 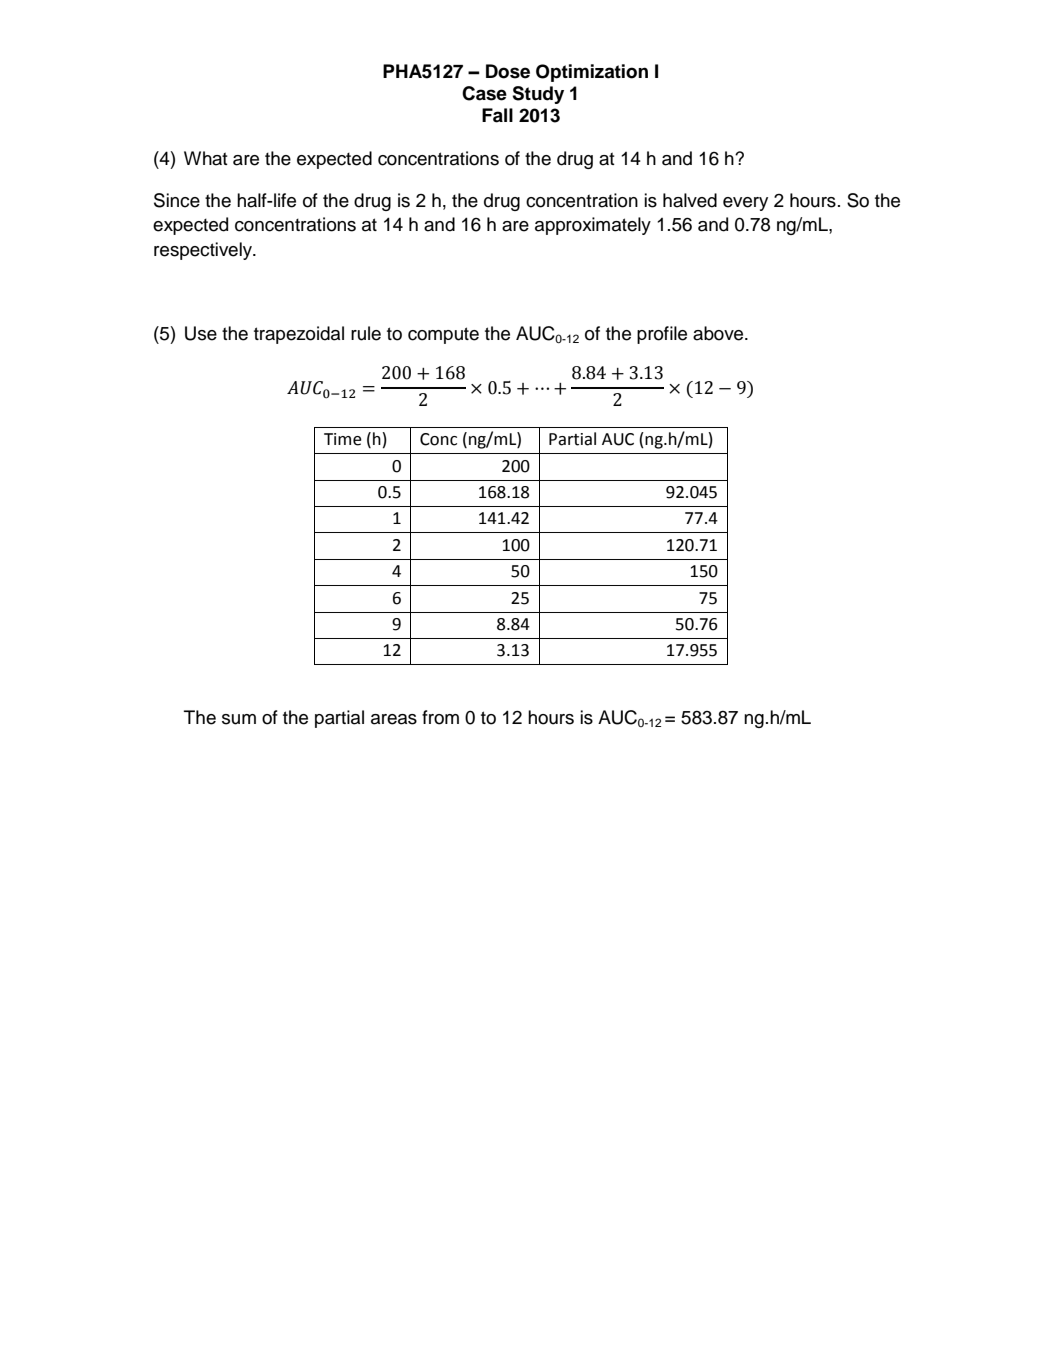 I want to click on above, so click(x=719, y=333).
